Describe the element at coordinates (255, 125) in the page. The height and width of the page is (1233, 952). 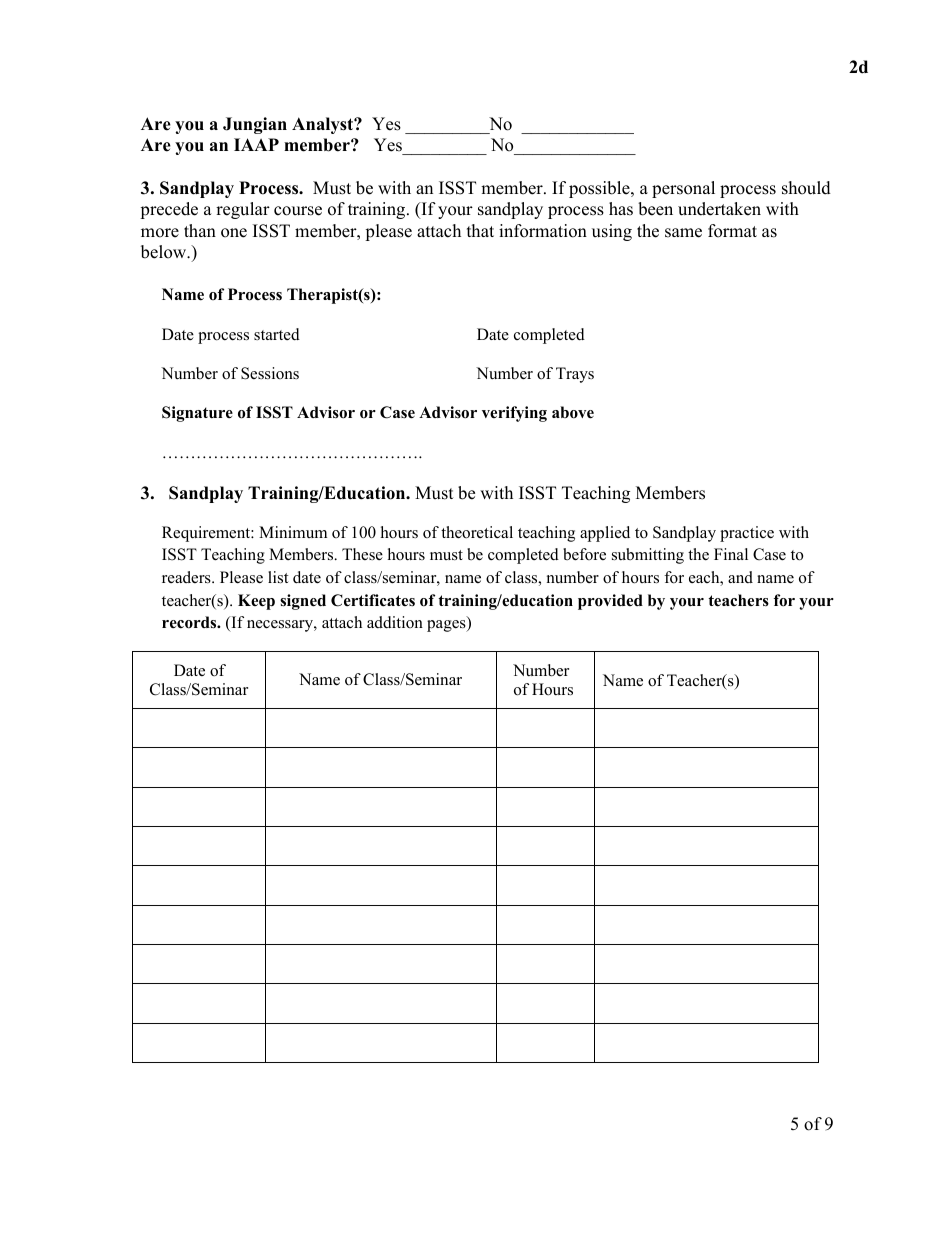
I see `Jungian` at that location.
